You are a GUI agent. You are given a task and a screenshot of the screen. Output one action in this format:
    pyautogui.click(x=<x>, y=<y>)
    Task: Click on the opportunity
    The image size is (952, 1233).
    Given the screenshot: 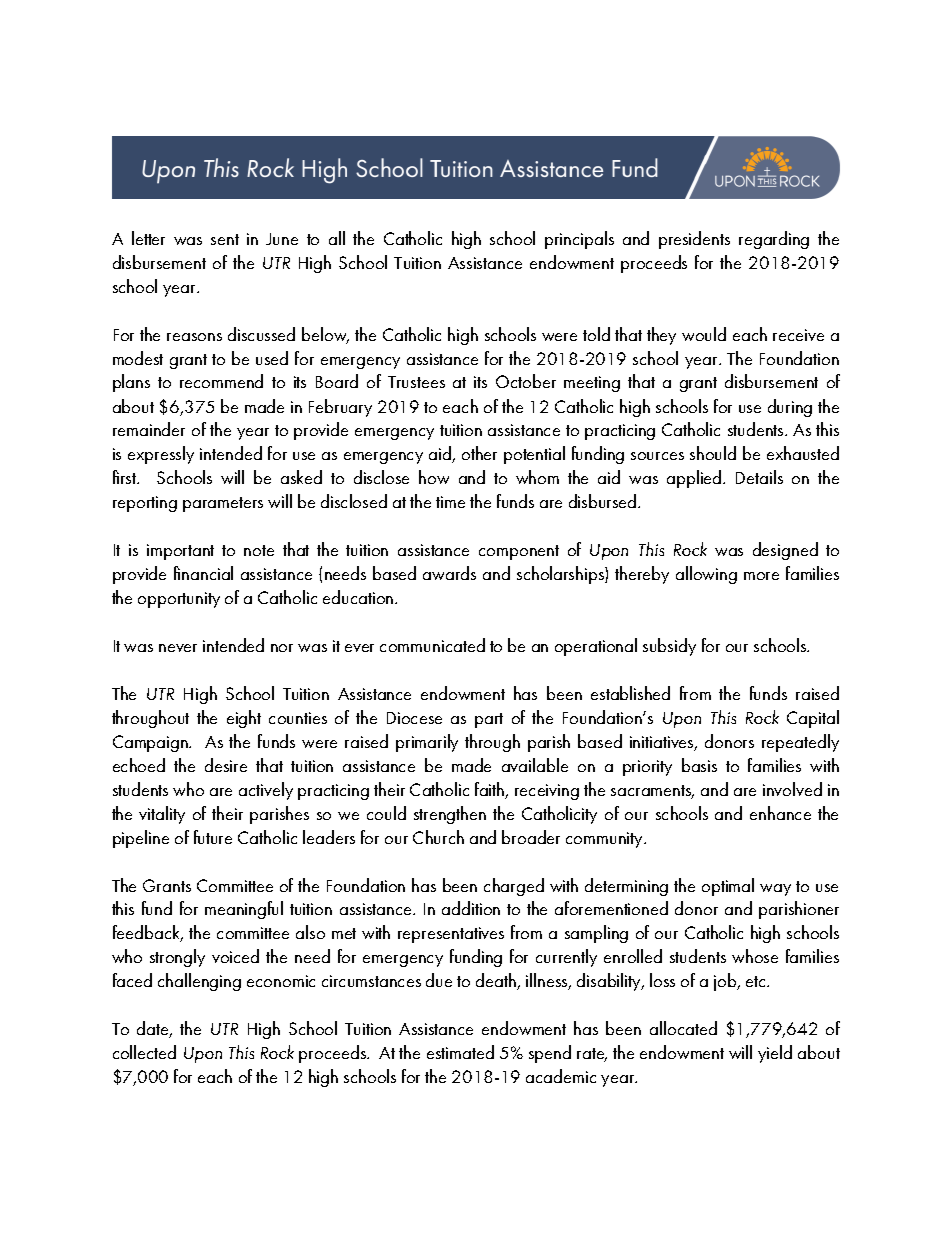 What is the action you would take?
    pyautogui.click(x=179, y=600)
